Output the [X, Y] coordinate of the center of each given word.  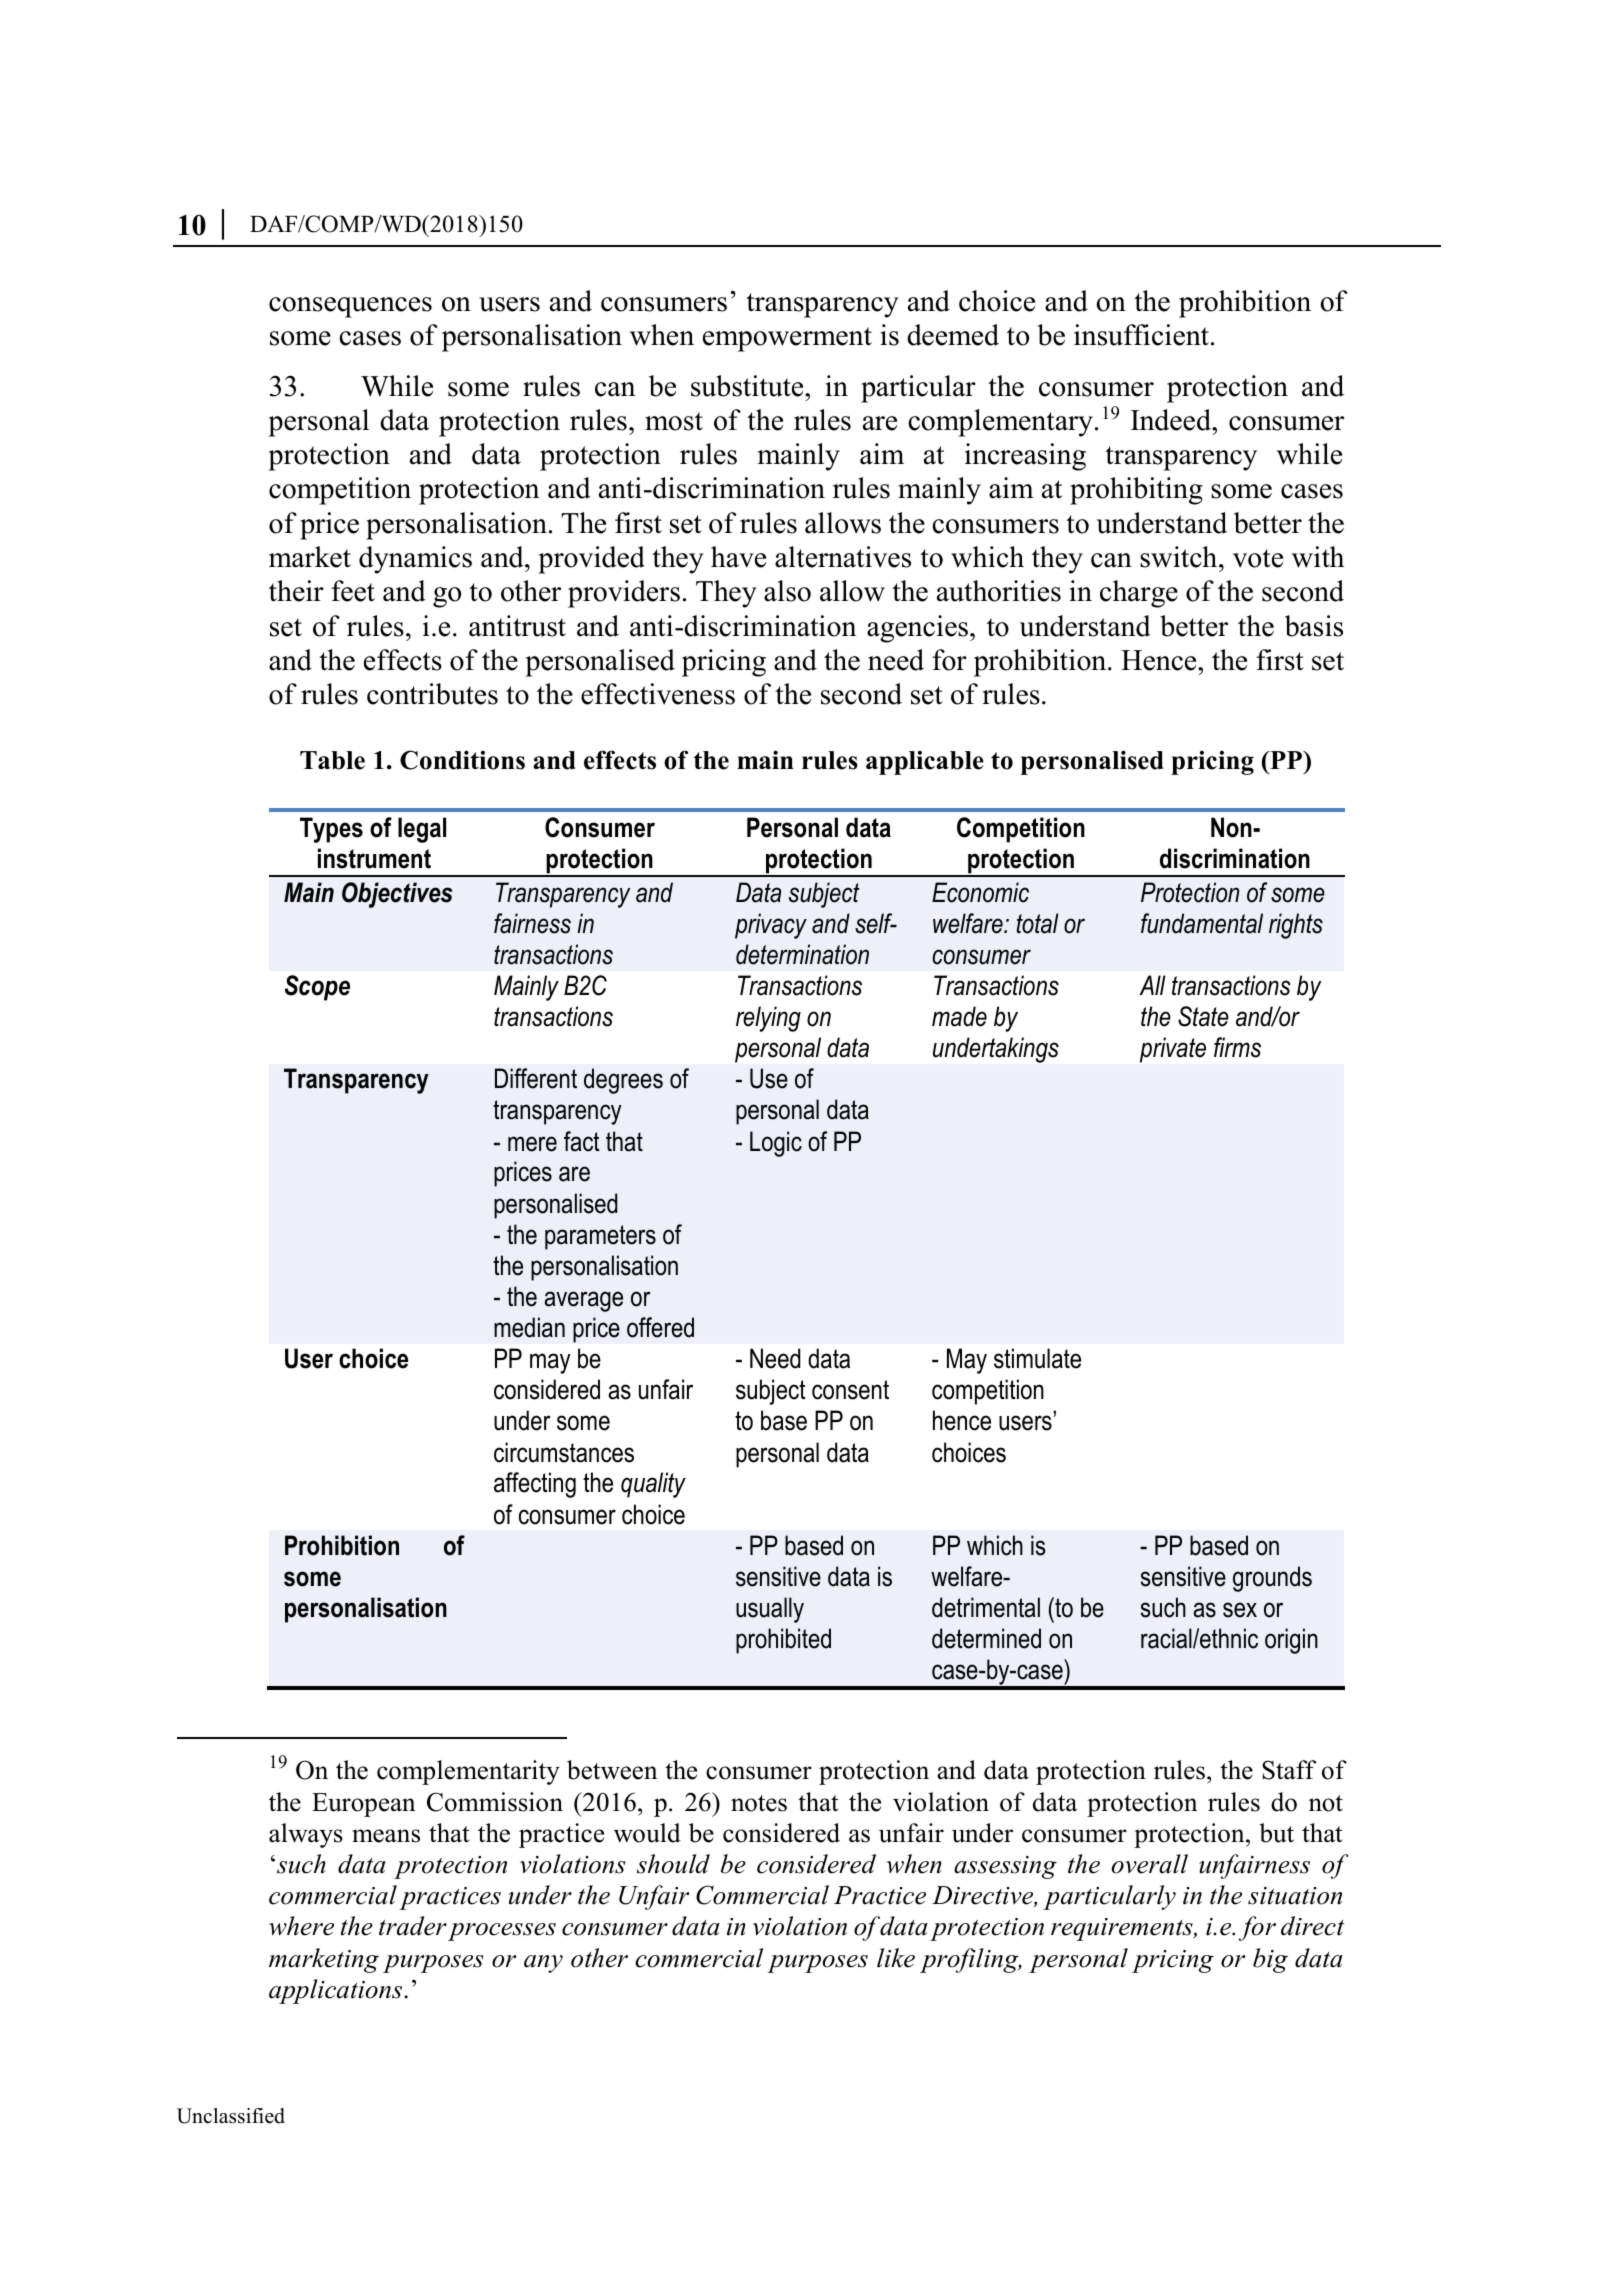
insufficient [1141, 335]
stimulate [1037, 1358]
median [529, 1327]
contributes [432, 694]
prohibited [783, 1641]
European [363, 1805]
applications [337, 1991]
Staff [1289, 1770]
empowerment [787, 339]
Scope [317, 988]
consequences [350, 307]
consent [850, 1390]
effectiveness [658, 694]
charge [1139, 594]
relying [768, 1019]
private [1173, 1050]
